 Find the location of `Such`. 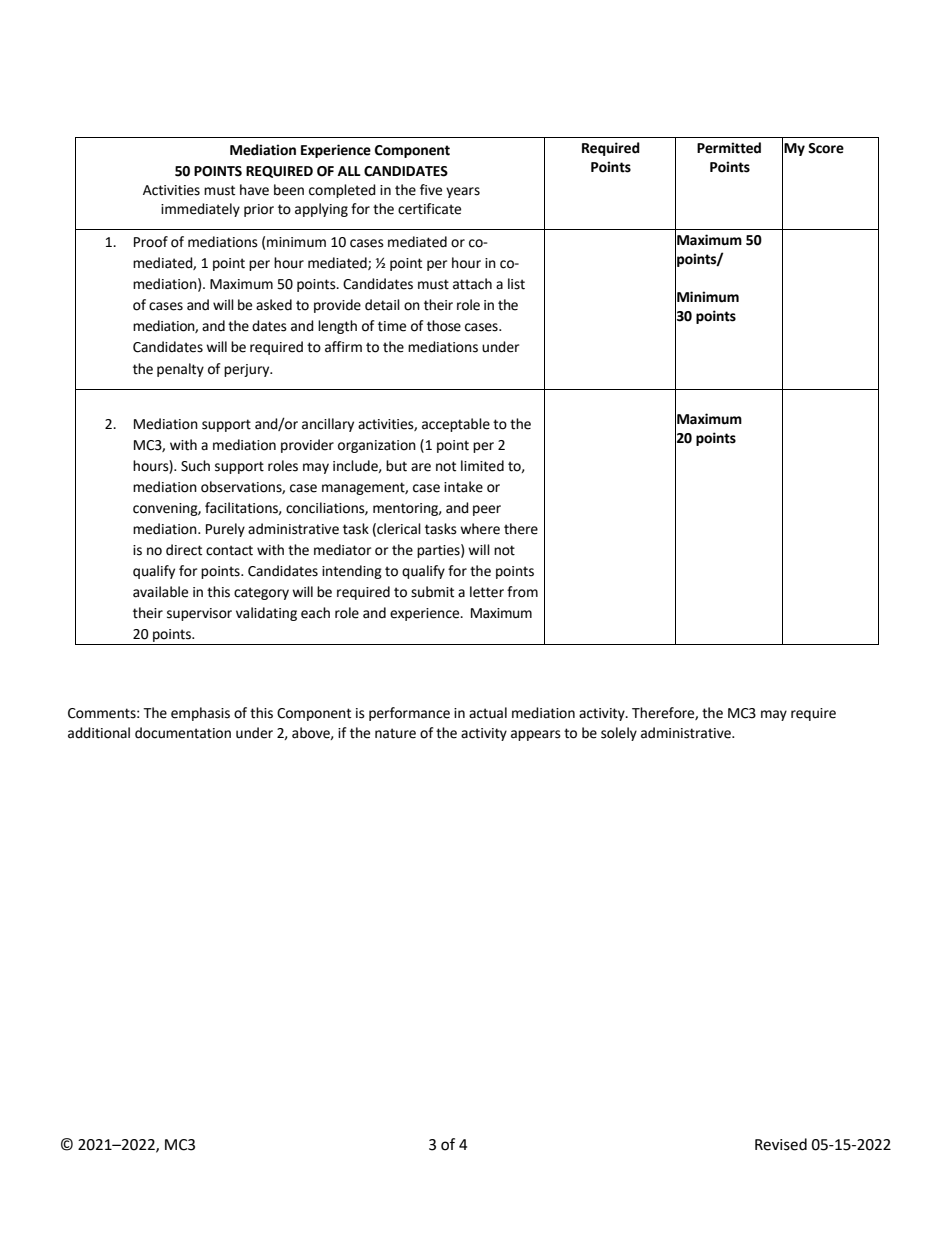

Such is located at coordinates (195, 466).
